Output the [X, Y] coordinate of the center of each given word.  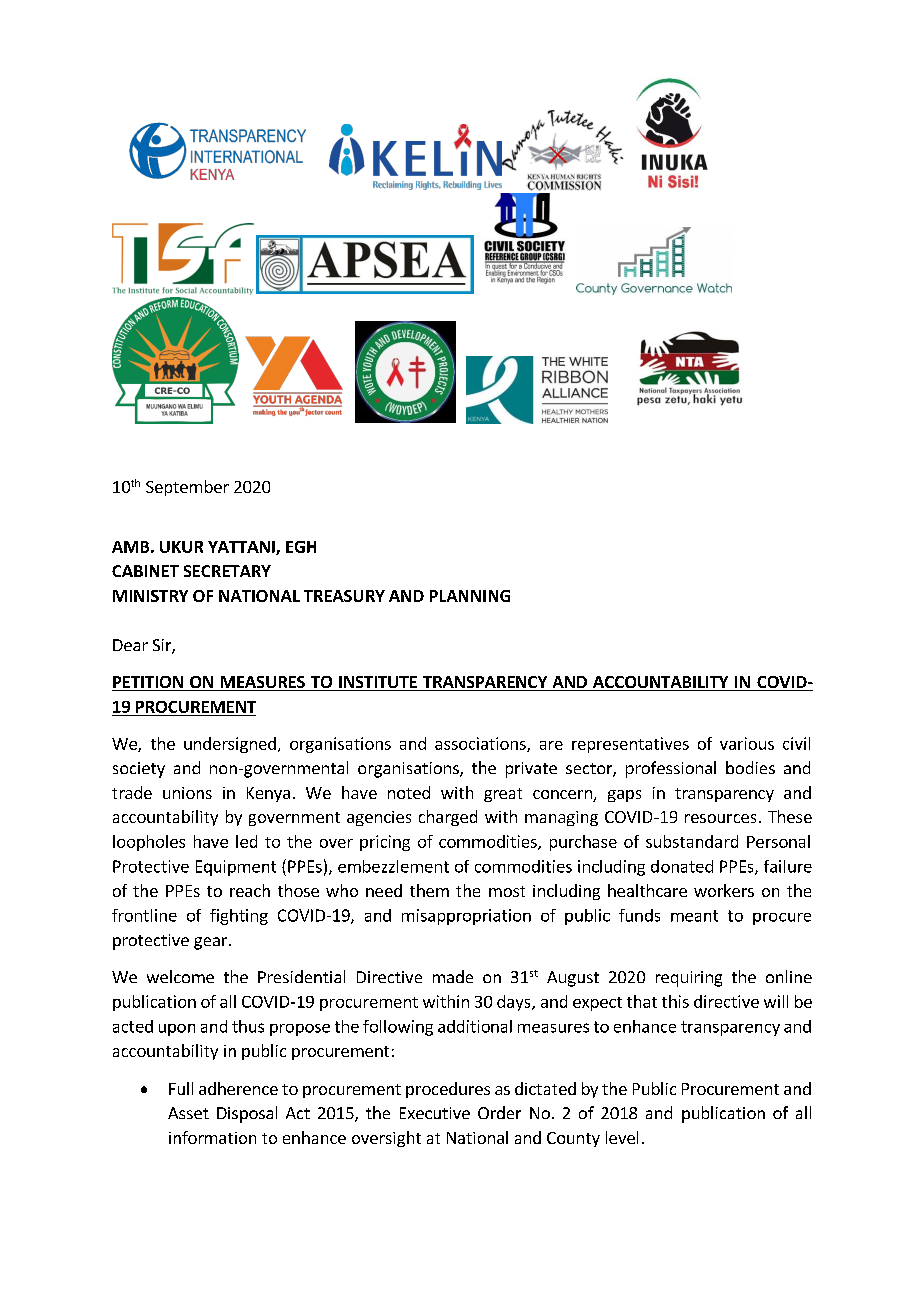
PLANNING [470, 596]
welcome [180, 976]
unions [187, 793]
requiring [689, 979]
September [187, 488]
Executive [435, 1113]
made [453, 976]
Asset [188, 1113]
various [747, 743]
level [622, 1137]
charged [448, 818]
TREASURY [344, 596]
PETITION [148, 683]
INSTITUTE [378, 683]
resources [720, 818]
